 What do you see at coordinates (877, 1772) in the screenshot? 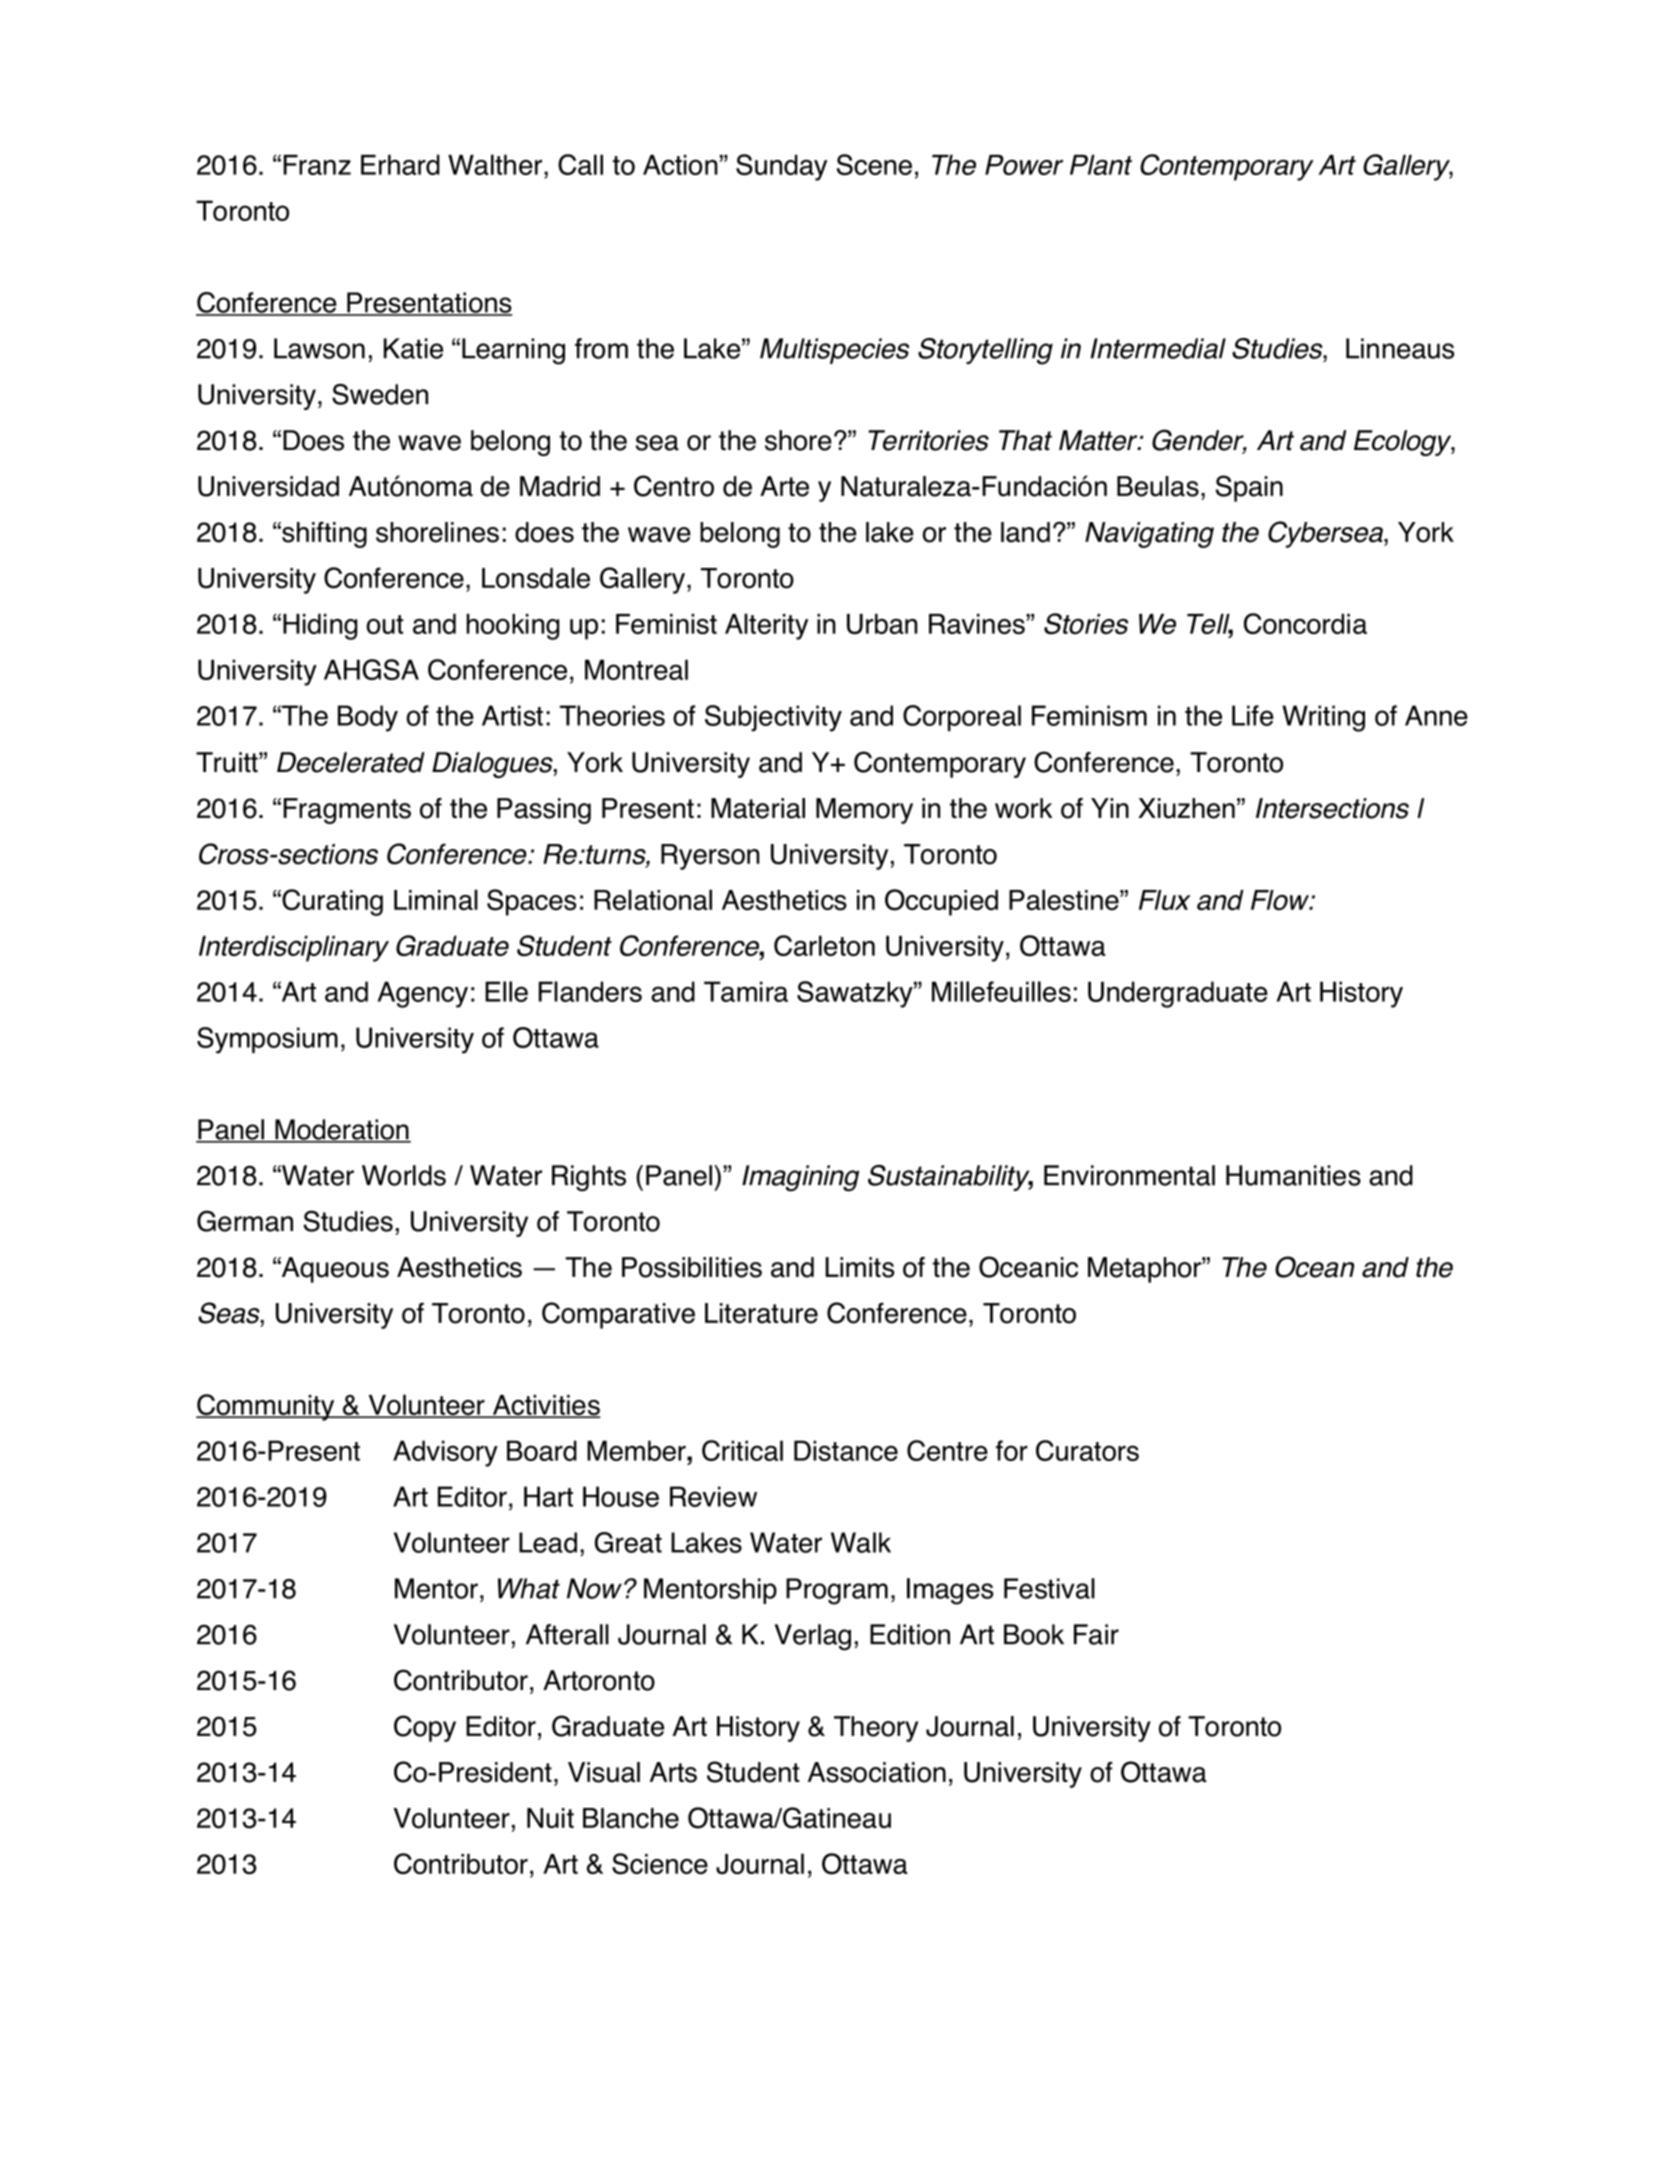
I see `Association` at bounding box center [877, 1772].
